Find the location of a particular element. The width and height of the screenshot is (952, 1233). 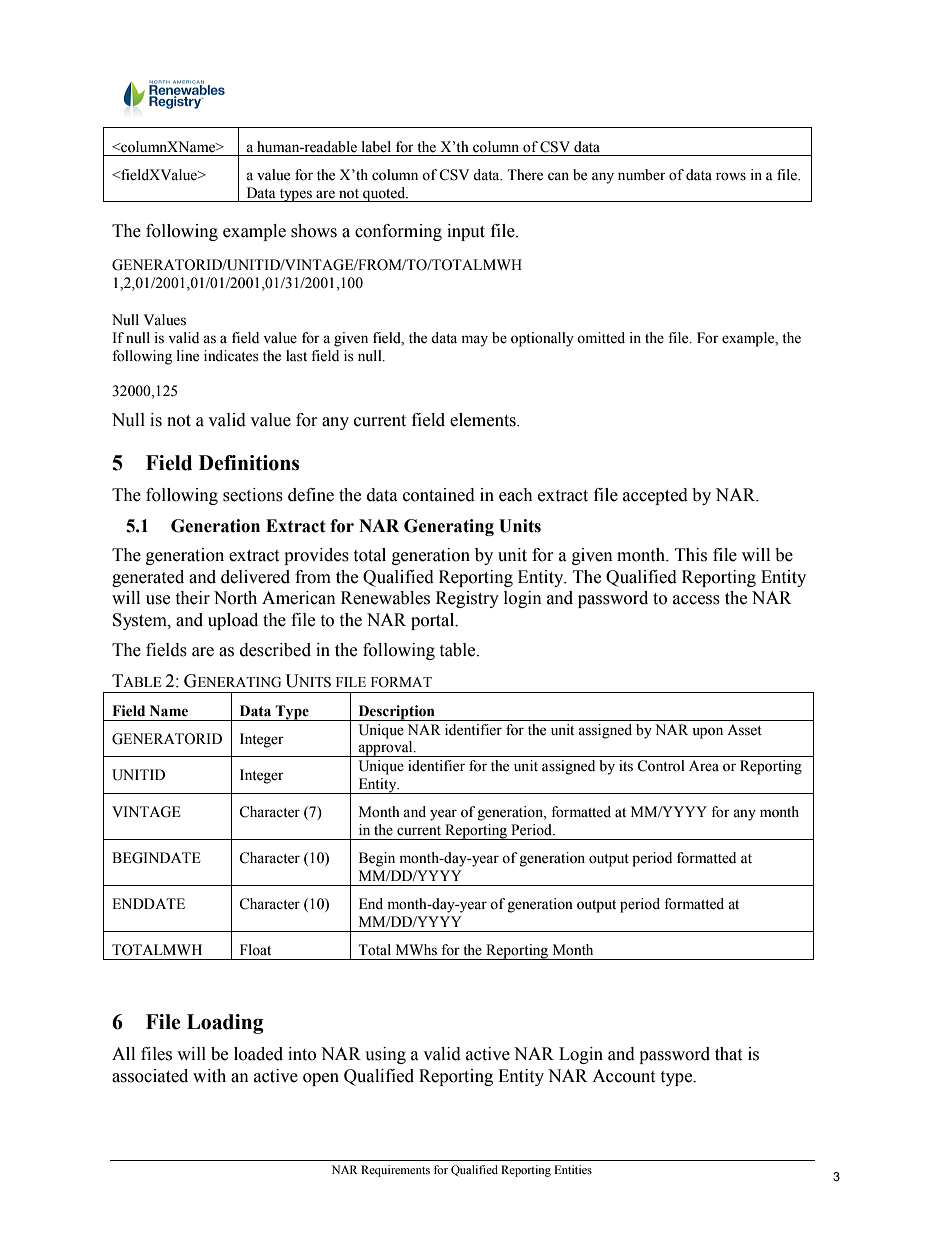

number is located at coordinates (642, 175).
